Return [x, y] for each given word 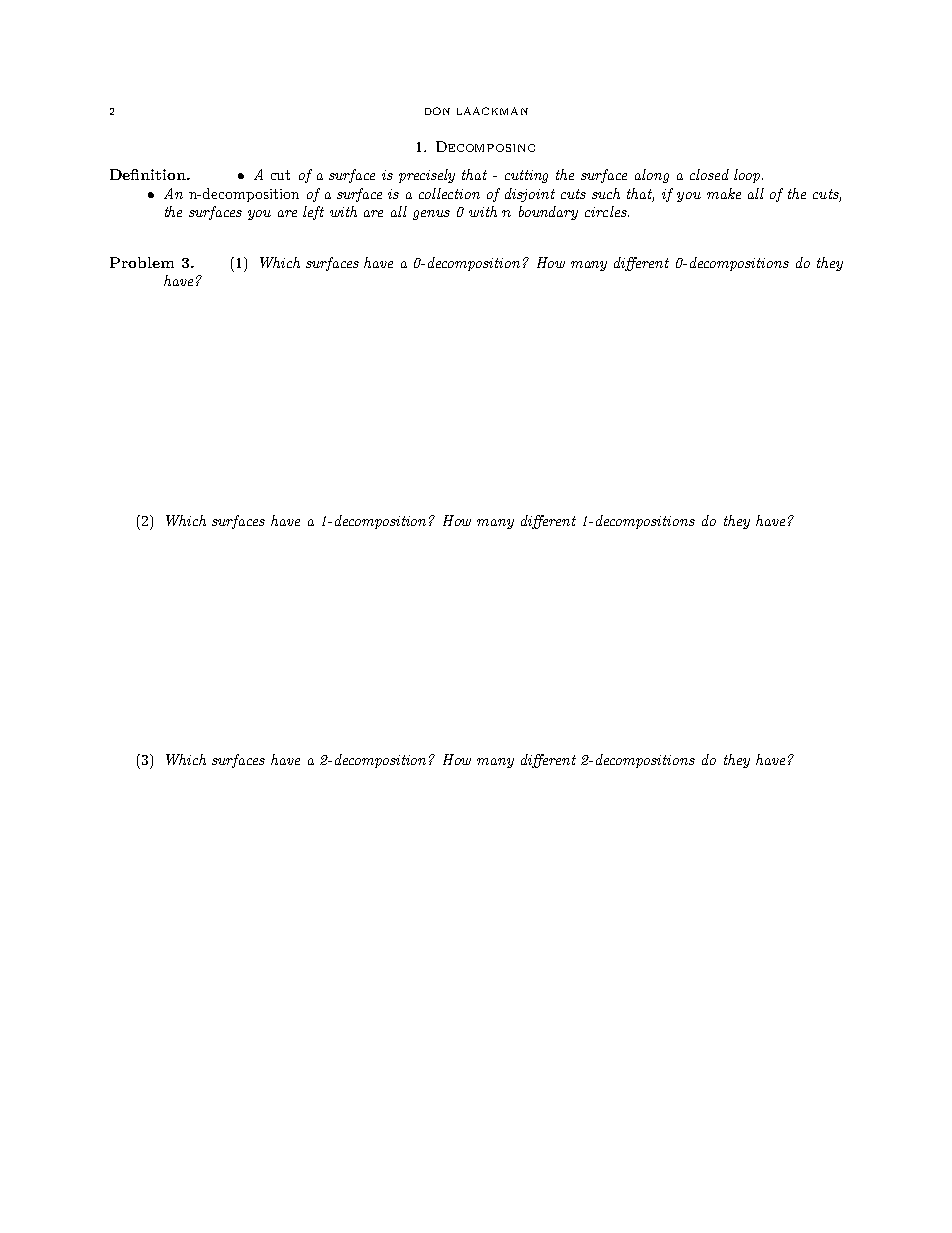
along [652, 176]
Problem [142, 262]
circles [607, 211]
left [313, 213]
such [606, 193]
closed [709, 174]
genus [431, 215]
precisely [427, 176]
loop [748, 176]
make [724, 193]
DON [437, 111]
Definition [149, 174]
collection [449, 193]
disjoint [530, 195]
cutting [526, 176]
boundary [548, 213]
